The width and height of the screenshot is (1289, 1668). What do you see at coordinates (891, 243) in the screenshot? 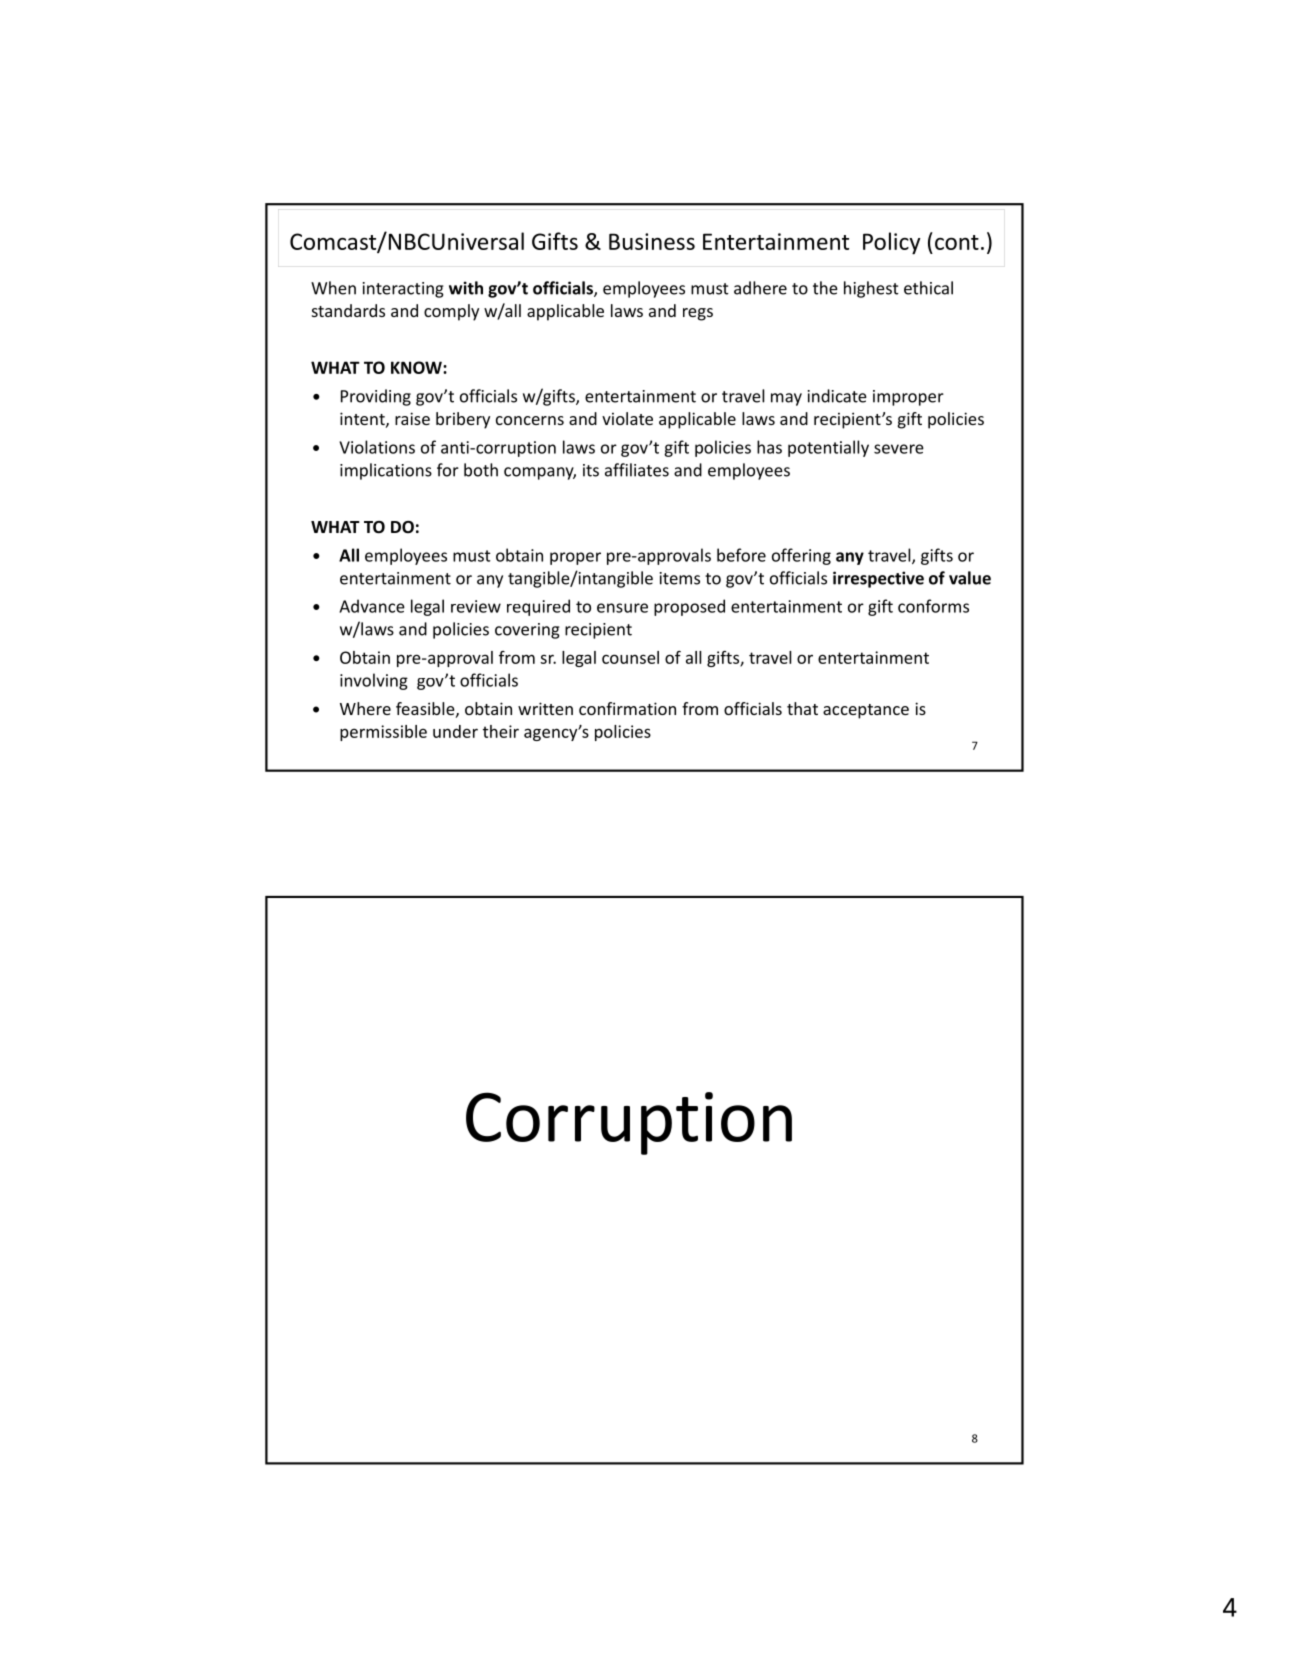
I see `Policy` at bounding box center [891, 243].
